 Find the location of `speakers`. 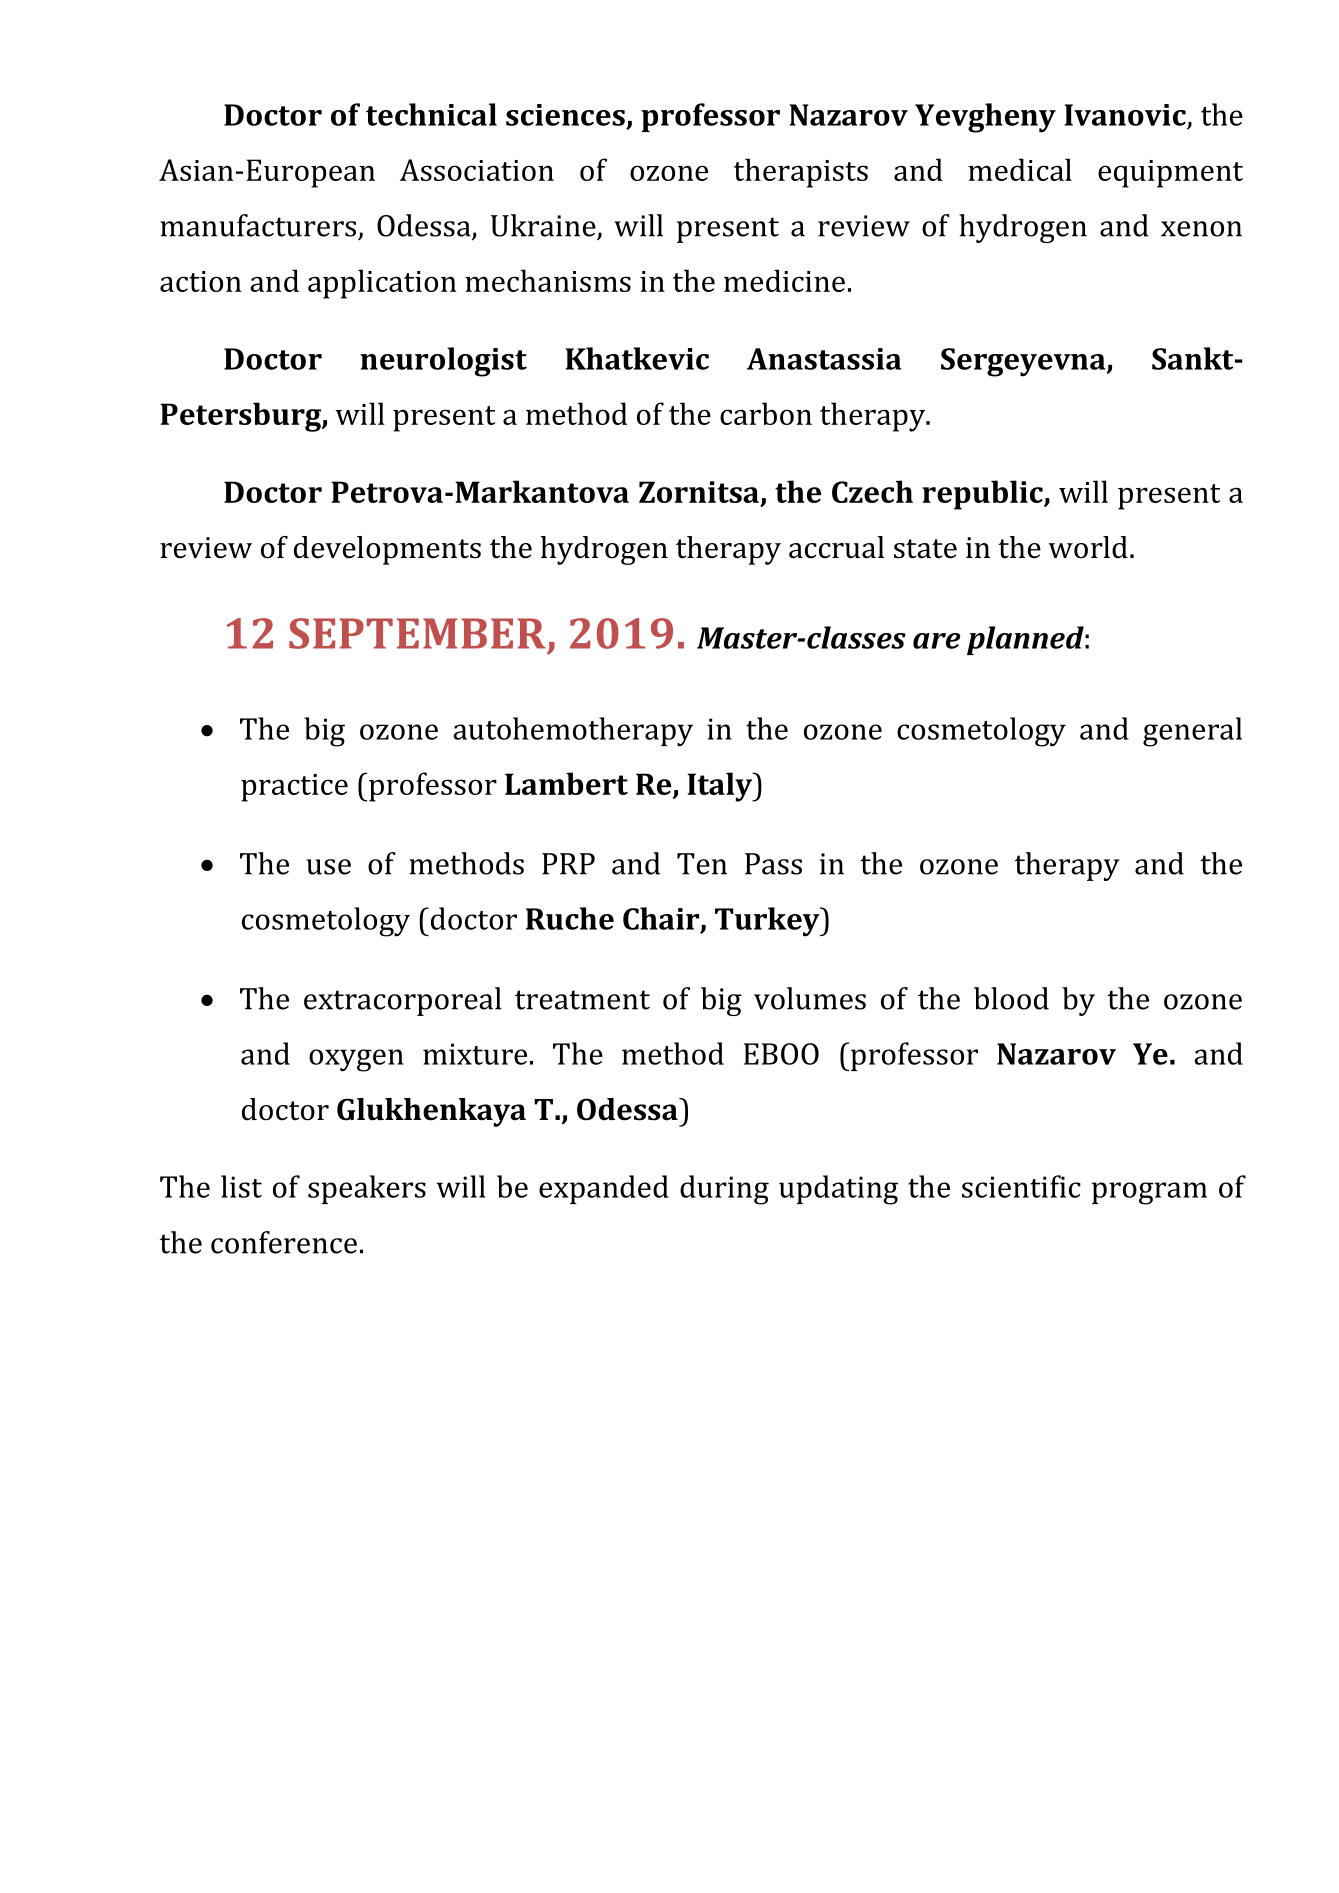

speakers is located at coordinates (367, 1189).
